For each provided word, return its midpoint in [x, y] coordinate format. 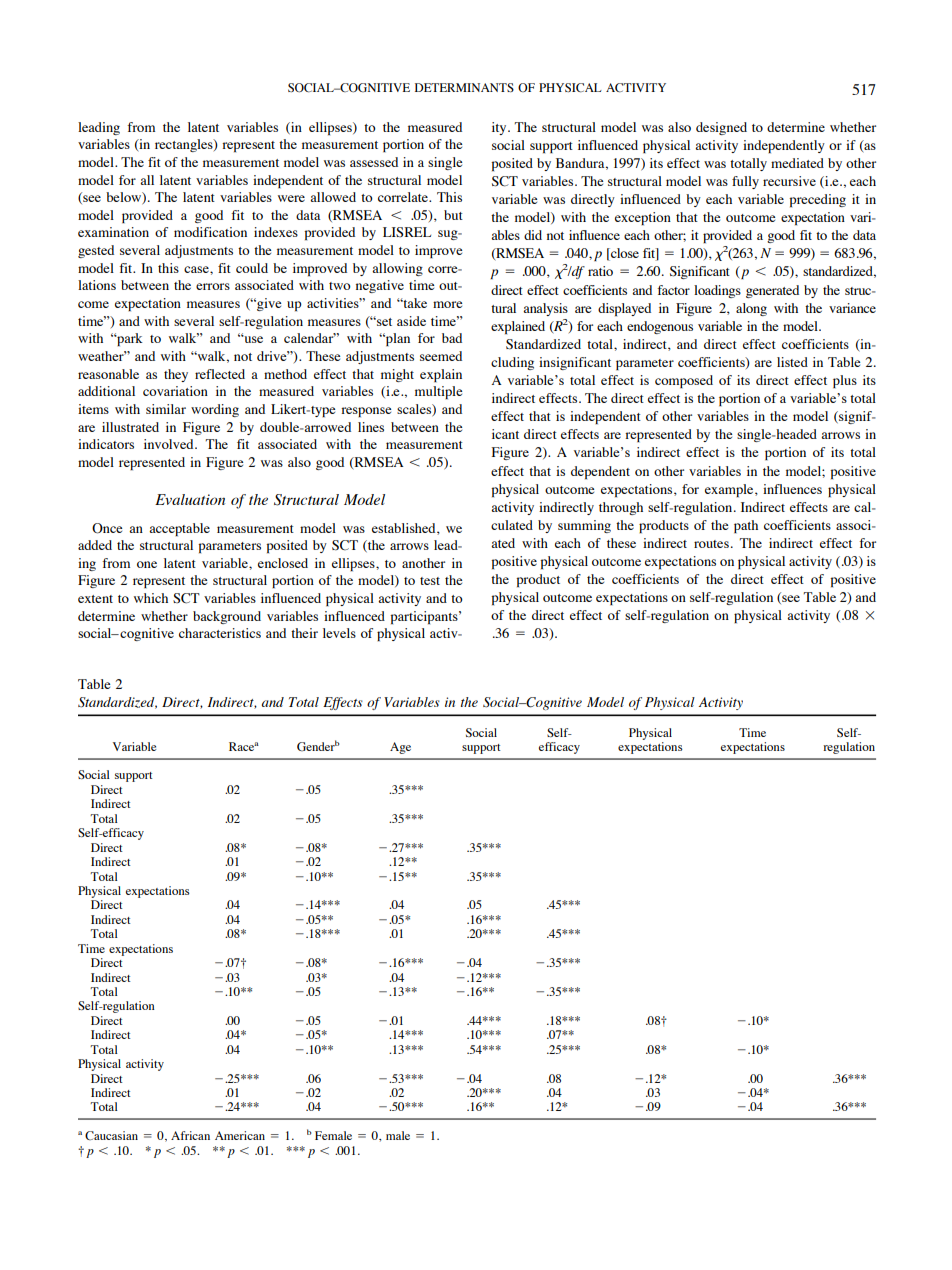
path [746, 526]
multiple [438, 392]
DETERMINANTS [464, 87]
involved [170, 444]
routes [711, 544]
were [291, 198]
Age [400, 748]
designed [721, 128]
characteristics [220, 633]
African [190, 1135]
